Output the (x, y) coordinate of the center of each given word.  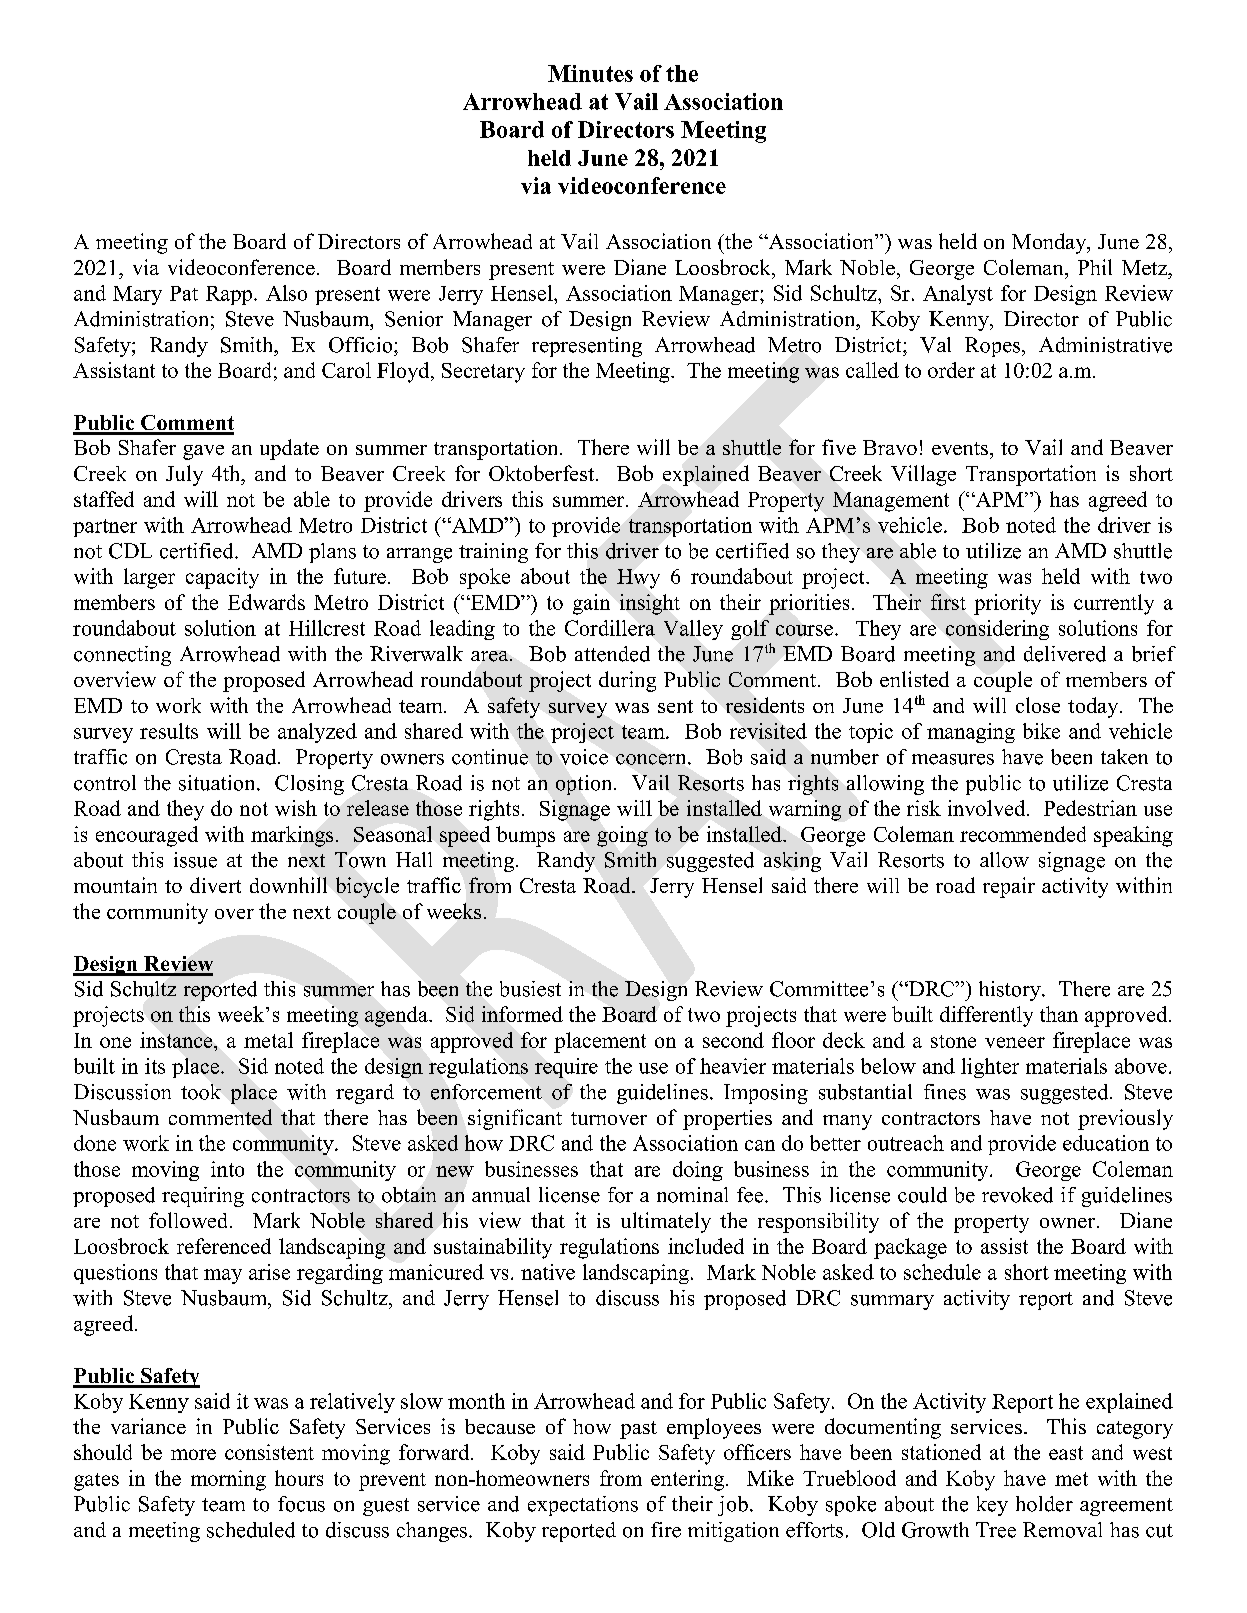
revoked (1017, 1195)
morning (228, 1480)
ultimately (666, 1222)
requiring (203, 1197)
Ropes (994, 347)
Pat (184, 293)
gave (203, 452)
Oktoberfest (543, 473)
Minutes (590, 73)
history (1011, 991)
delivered (1065, 654)
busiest (530, 989)
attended (612, 654)
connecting (122, 656)
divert (215, 885)
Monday (1050, 243)
